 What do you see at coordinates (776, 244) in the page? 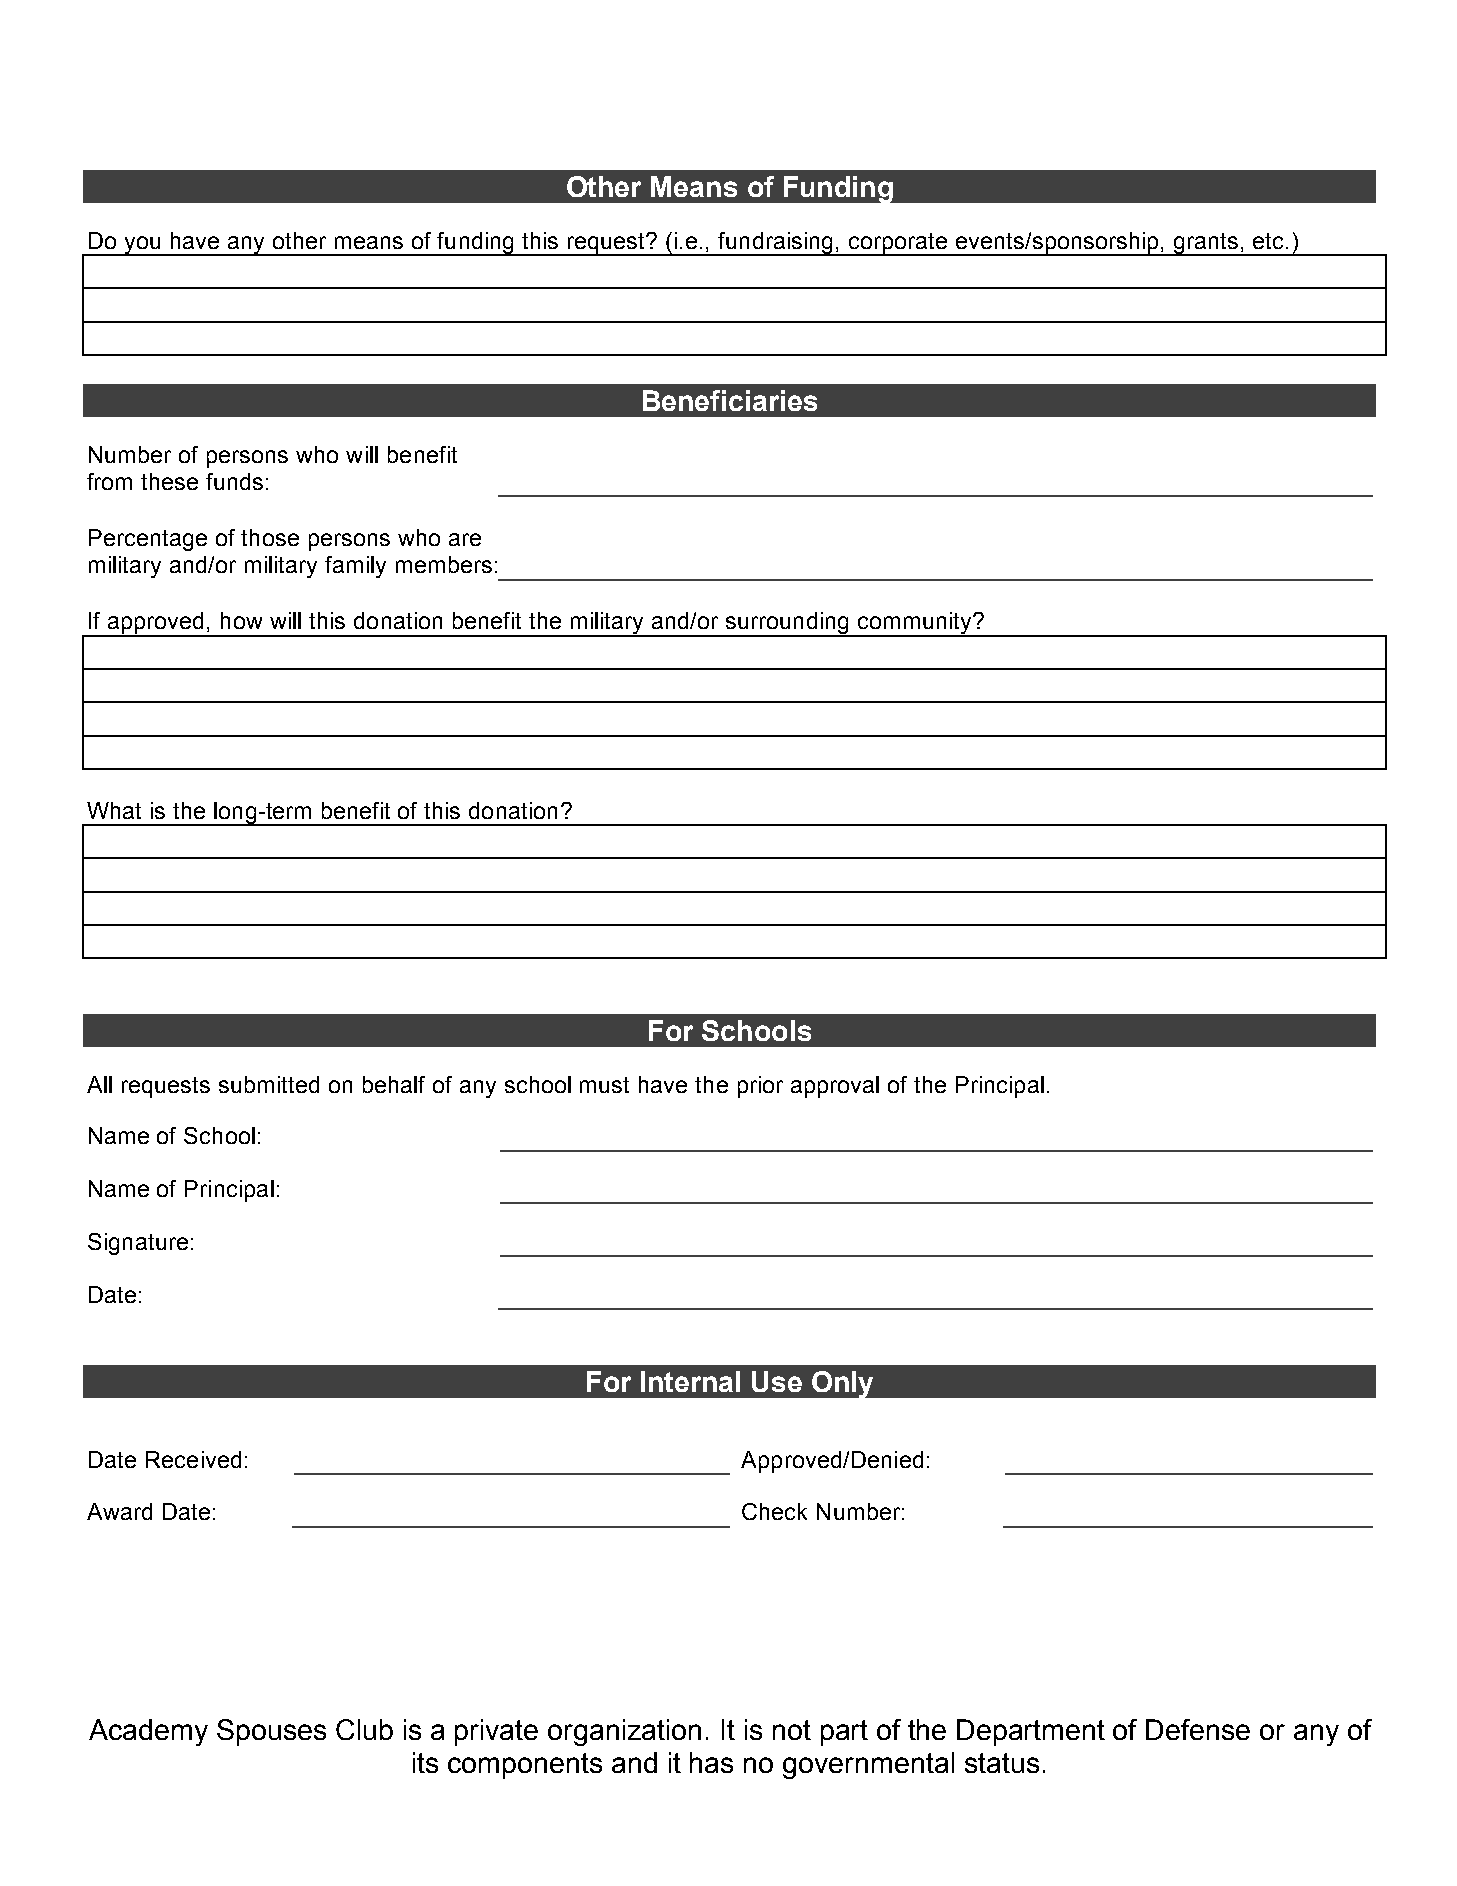
I see `fundraising` at bounding box center [776, 244].
